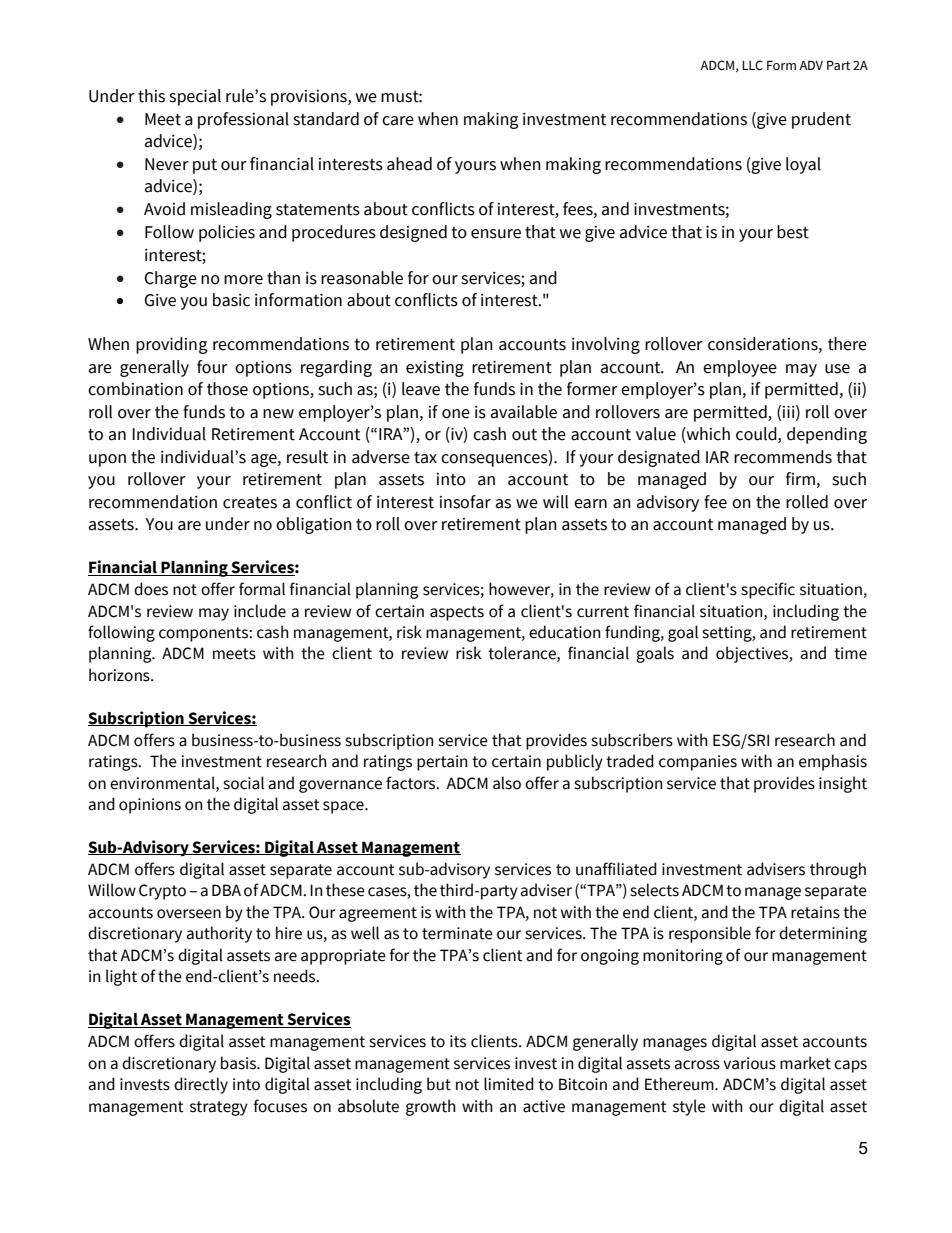 The width and height of the page is (952, 1233). Describe the element at coordinates (509, 1084) in the page. I see `limited` at that location.
